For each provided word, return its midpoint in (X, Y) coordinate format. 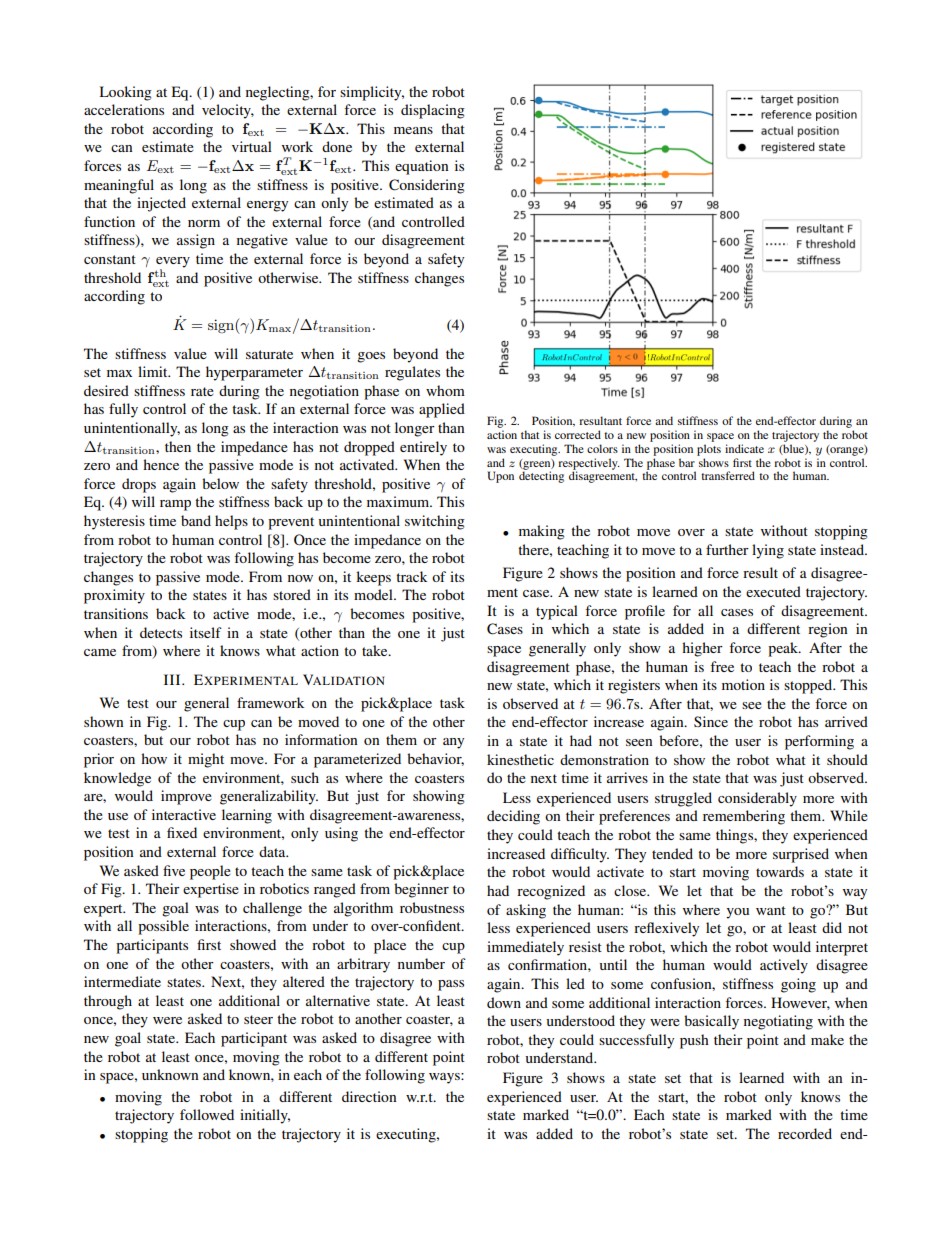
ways (445, 1078)
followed (207, 1114)
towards (780, 871)
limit (154, 371)
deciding (513, 817)
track (412, 576)
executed (773, 591)
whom (445, 390)
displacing (433, 111)
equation (422, 167)
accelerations (124, 109)
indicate (744, 448)
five (174, 870)
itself (206, 632)
